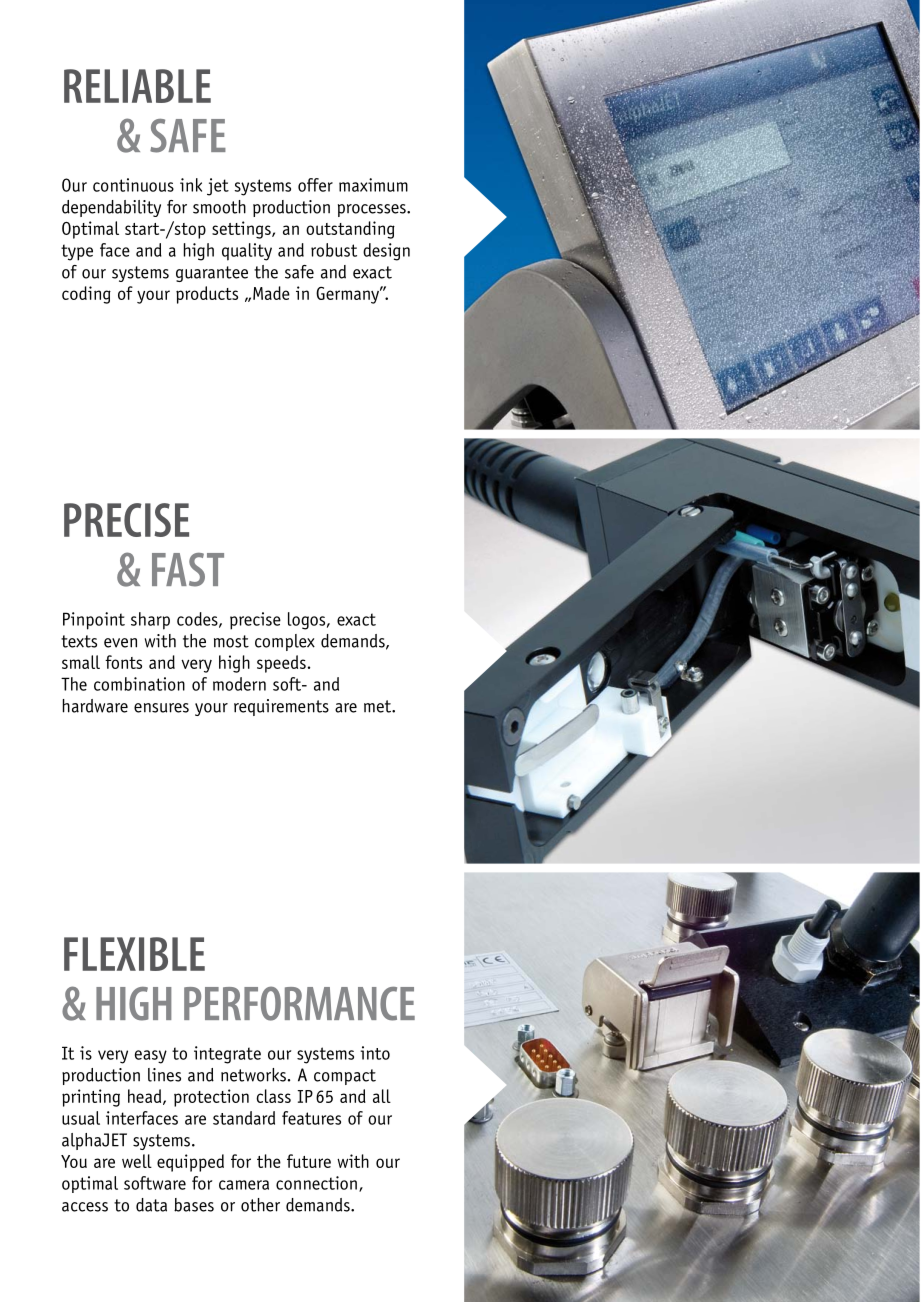 The width and height of the image is (924, 1302). What do you see at coordinates (120, 643) in the image?
I see `even` at bounding box center [120, 643].
